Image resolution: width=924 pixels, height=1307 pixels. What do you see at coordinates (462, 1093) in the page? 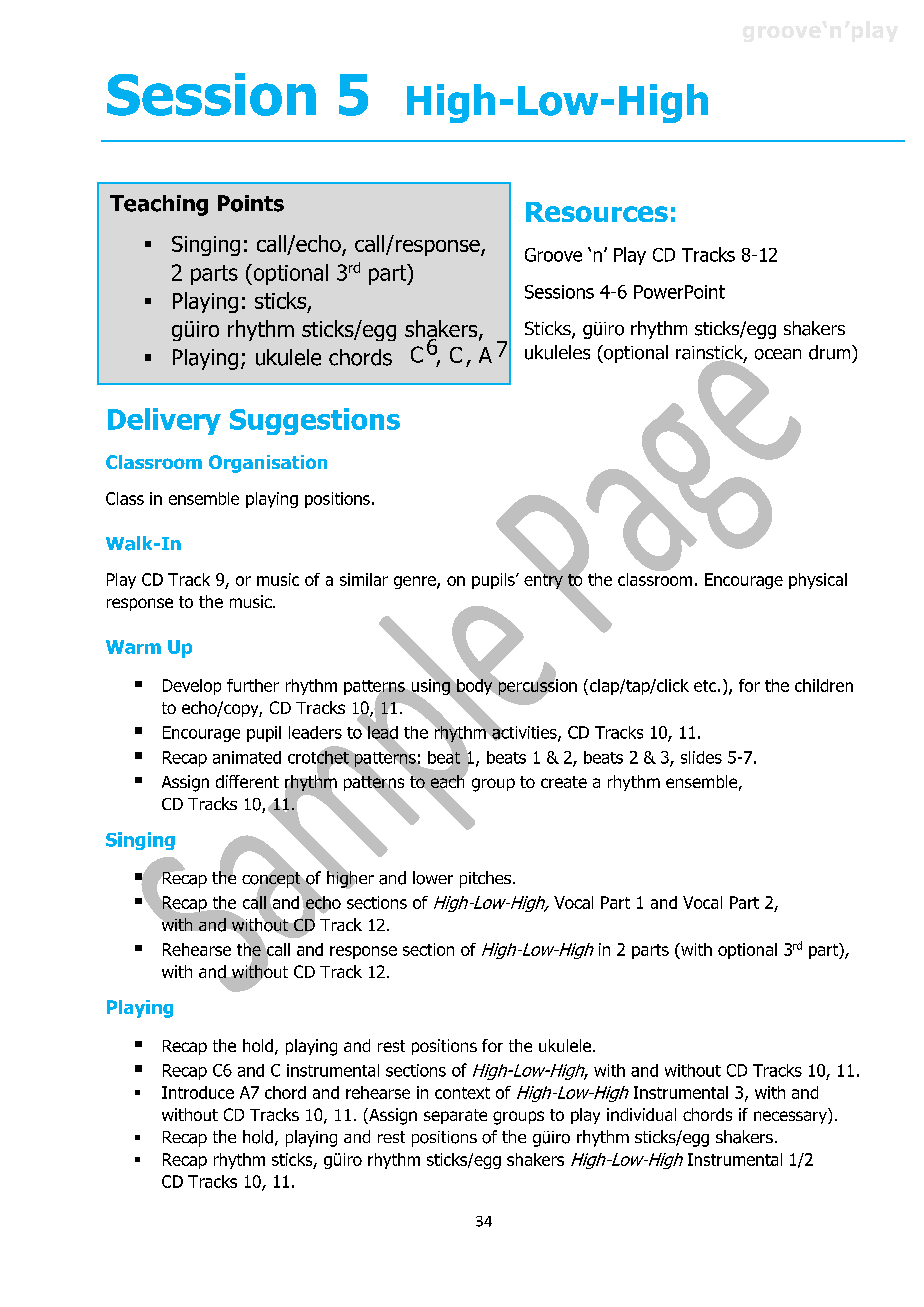
I see `context` at bounding box center [462, 1093].
